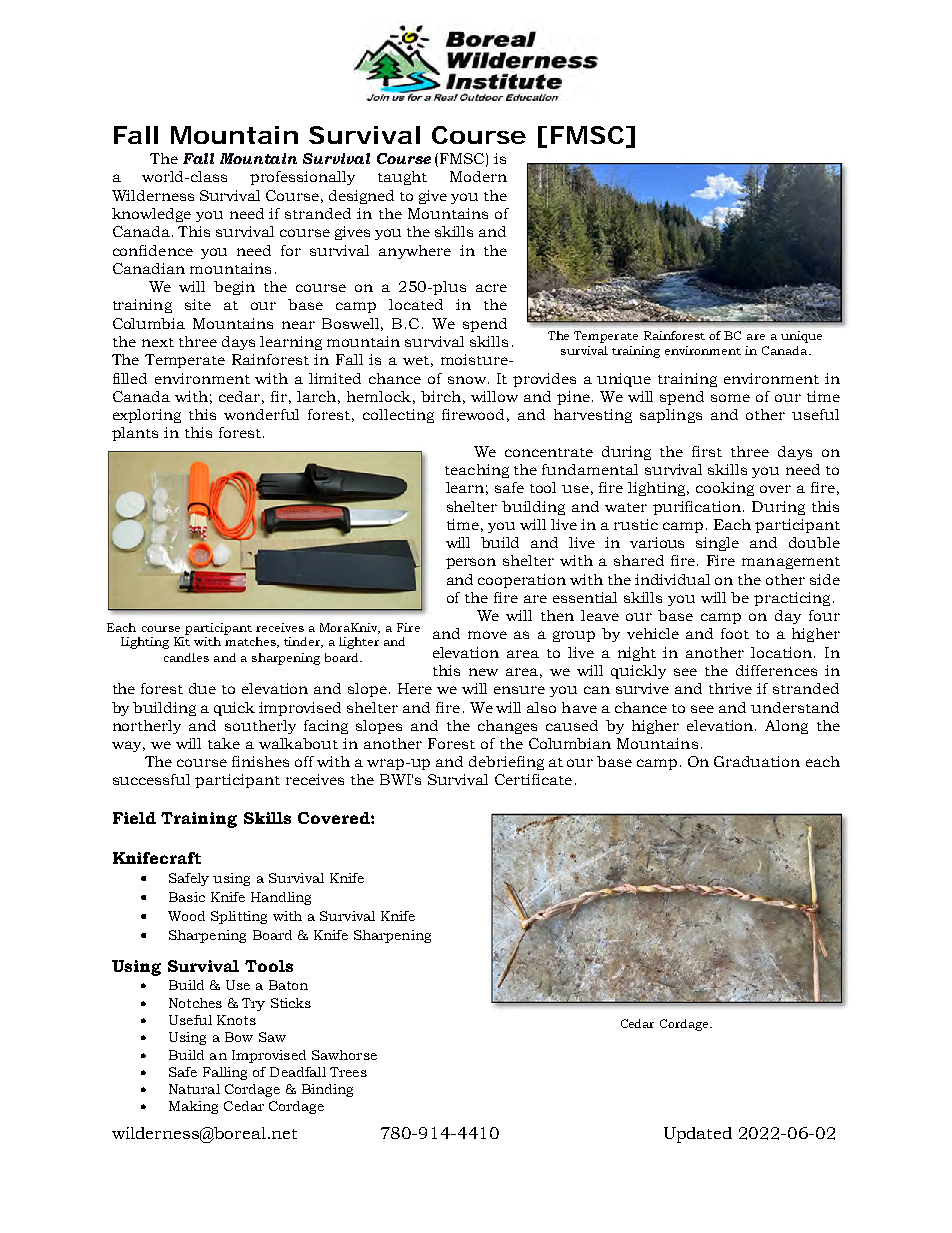 This screenshot has height=1233, width=952. What do you see at coordinates (483, 672) in the screenshot?
I see `new` at bounding box center [483, 672].
